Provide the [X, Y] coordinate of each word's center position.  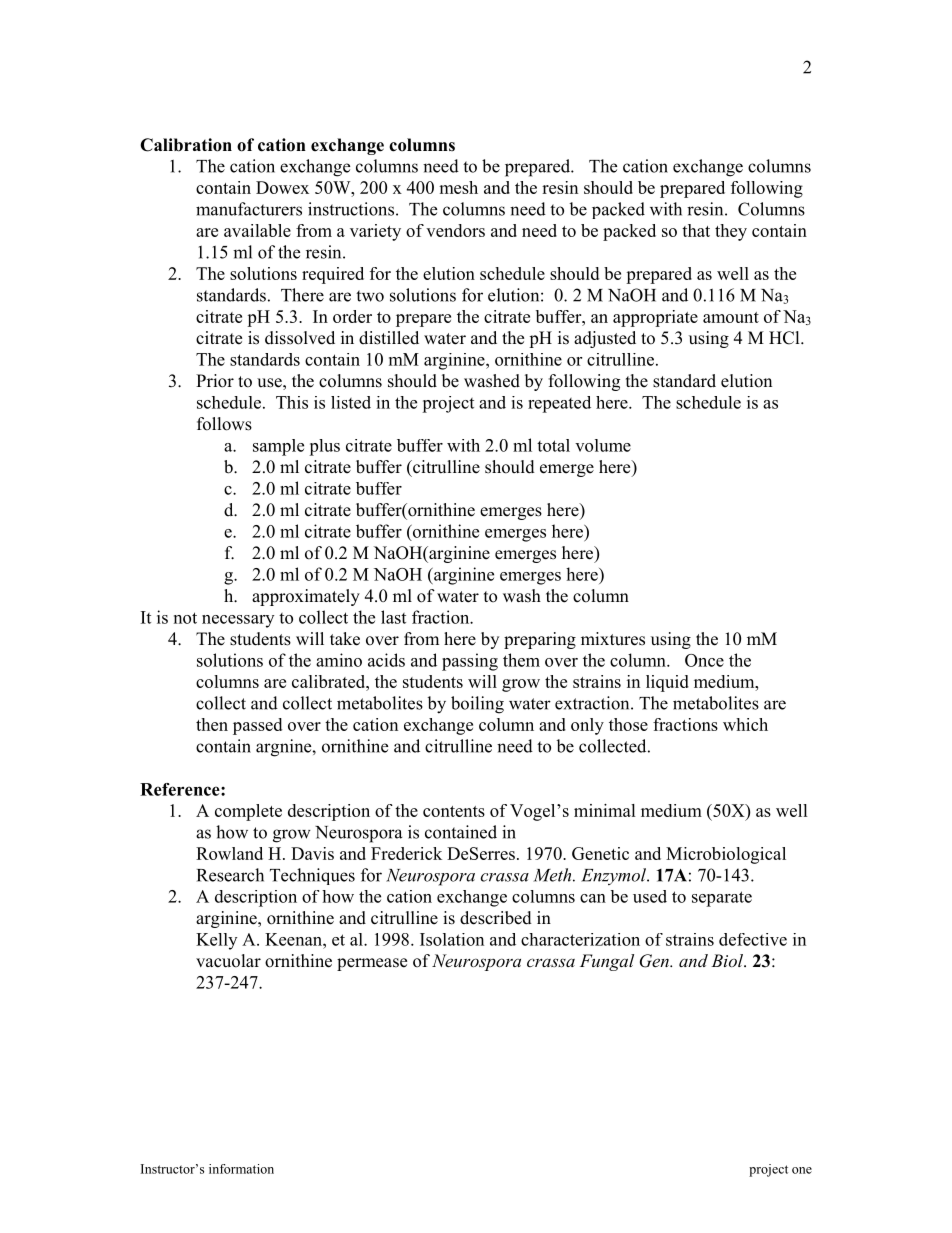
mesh [458, 187]
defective [753, 939]
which [745, 724]
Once [704, 660]
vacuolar [228, 961]
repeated [559, 404]
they [731, 232]
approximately [306, 597]
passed [257, 726]
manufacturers [249, 209]
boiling [477, 705]
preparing [540, 640]
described [496, 918]
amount [731, 317]
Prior [215, 381]
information [241, 1169]
